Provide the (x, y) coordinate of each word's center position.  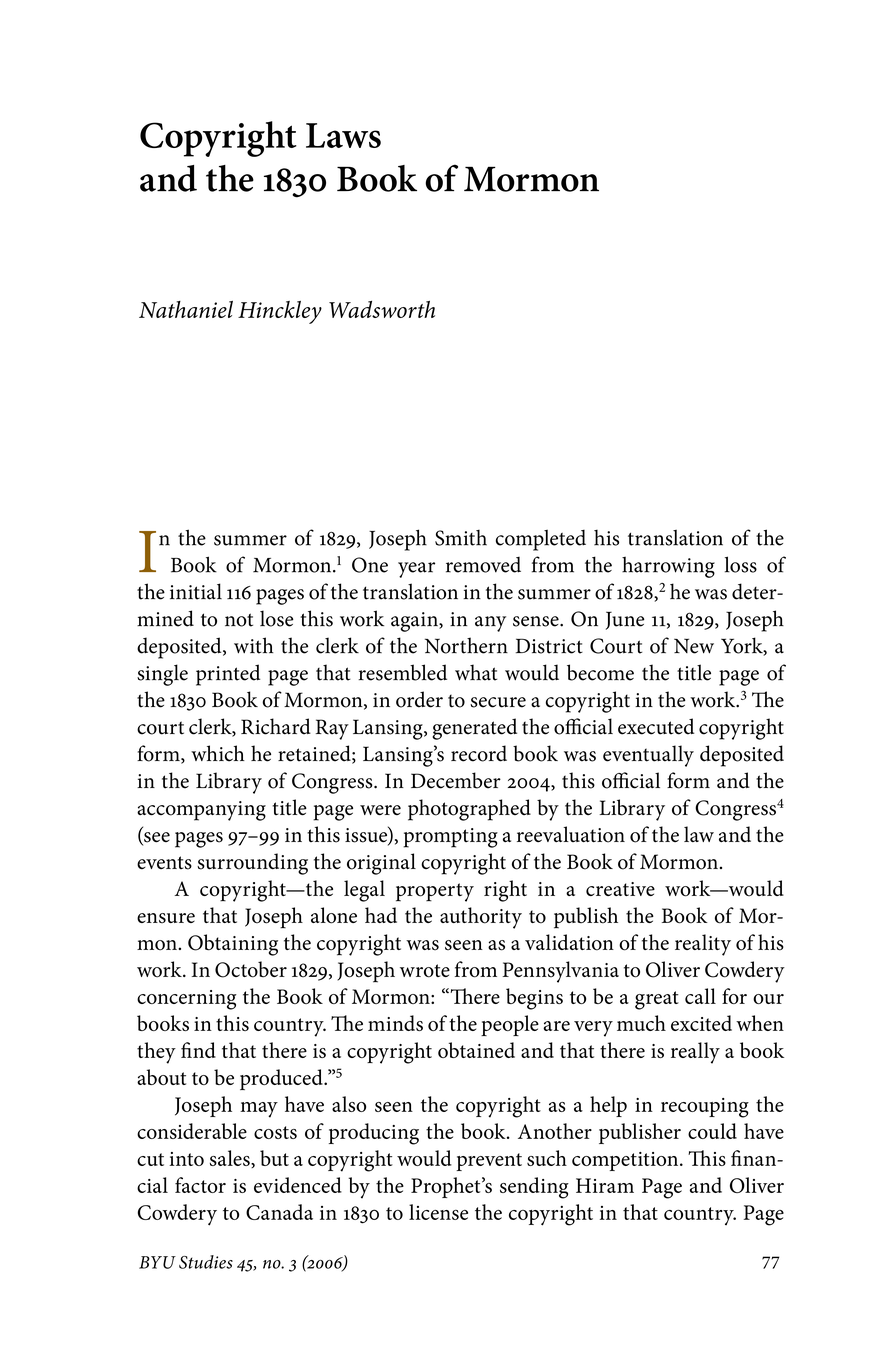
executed (656, 726)
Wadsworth (382, 309)
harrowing (668, 567)
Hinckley (280, 312)
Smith (461, 538)
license (438, 1212)
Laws (343, 135)
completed (541, 540)
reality (703, 945)
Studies (206, 1262)
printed (228, 675)
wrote (425, 971)
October (251, 969)
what (476, 672)
